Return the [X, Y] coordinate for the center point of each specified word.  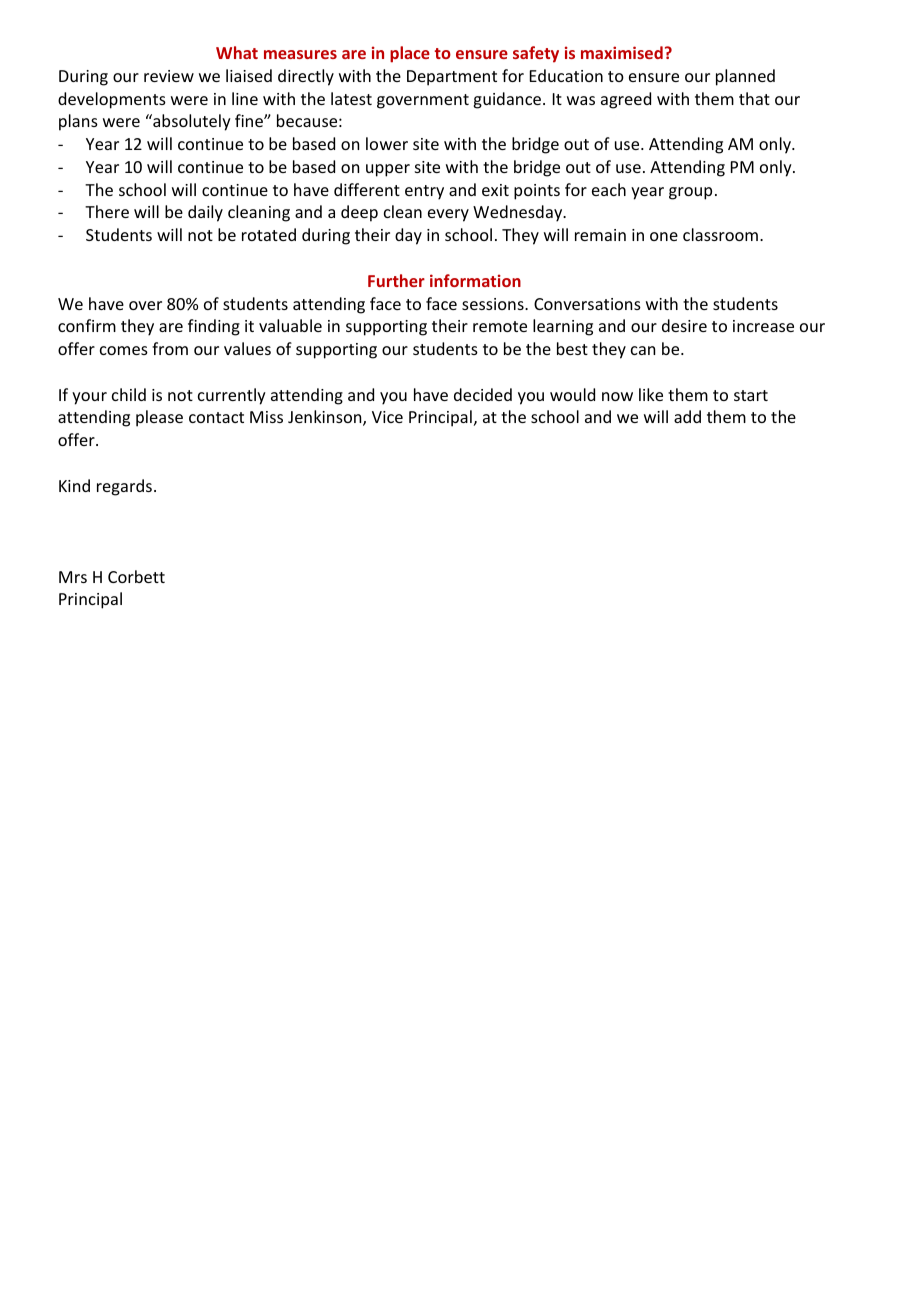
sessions [494, 304]
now [617, 396]
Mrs [73, 577]
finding [214, 327]
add [687, 416]
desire [684, 325]
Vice [387, 417]
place [410, 54]
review [169, 76]
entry [424, 192]
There [107, 211]
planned [745, 77]
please [159, 418]
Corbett [136, 576]
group [690, 193]
